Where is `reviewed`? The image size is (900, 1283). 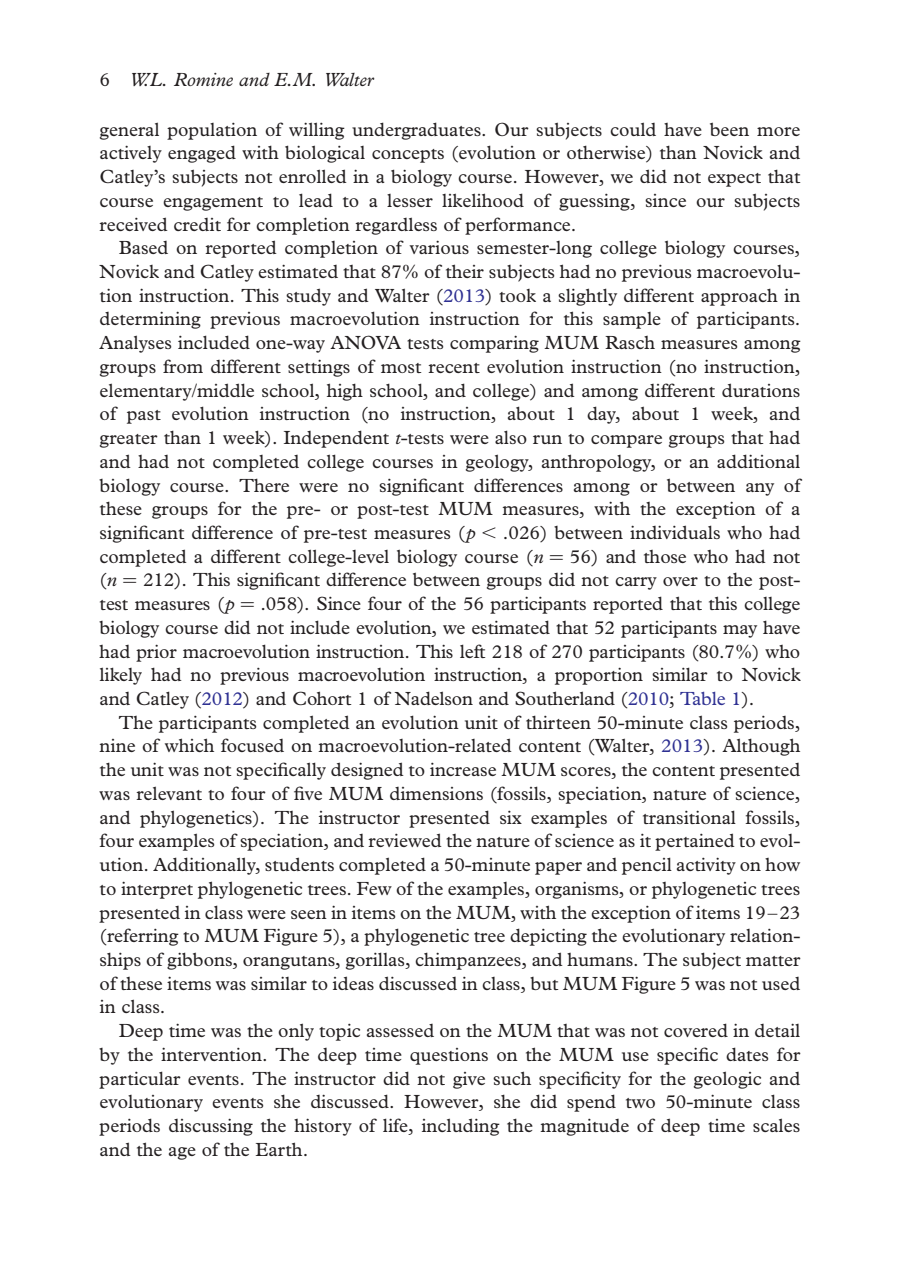 reviewed is located at coordinates (405, 840).
